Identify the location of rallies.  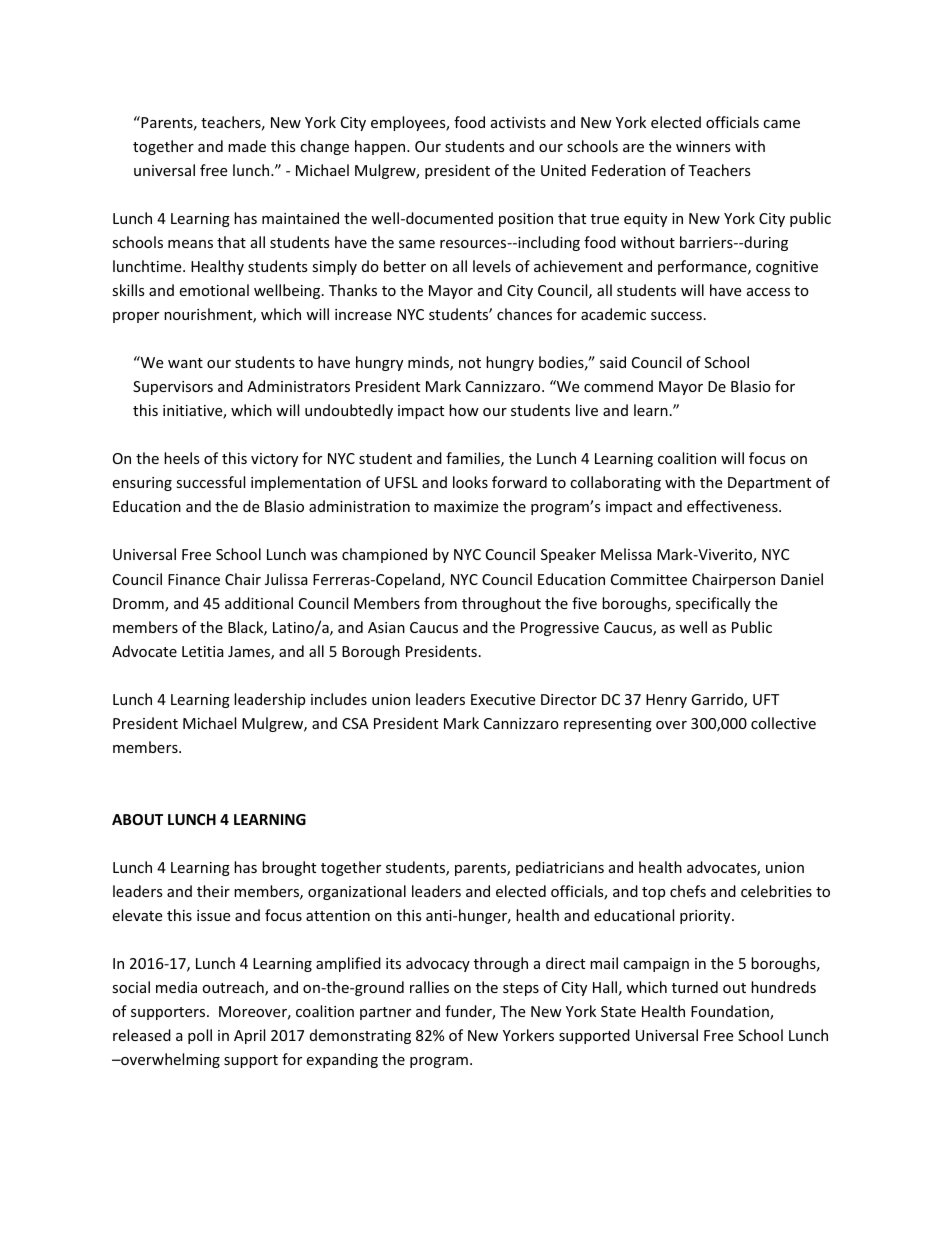
(429, 987).
